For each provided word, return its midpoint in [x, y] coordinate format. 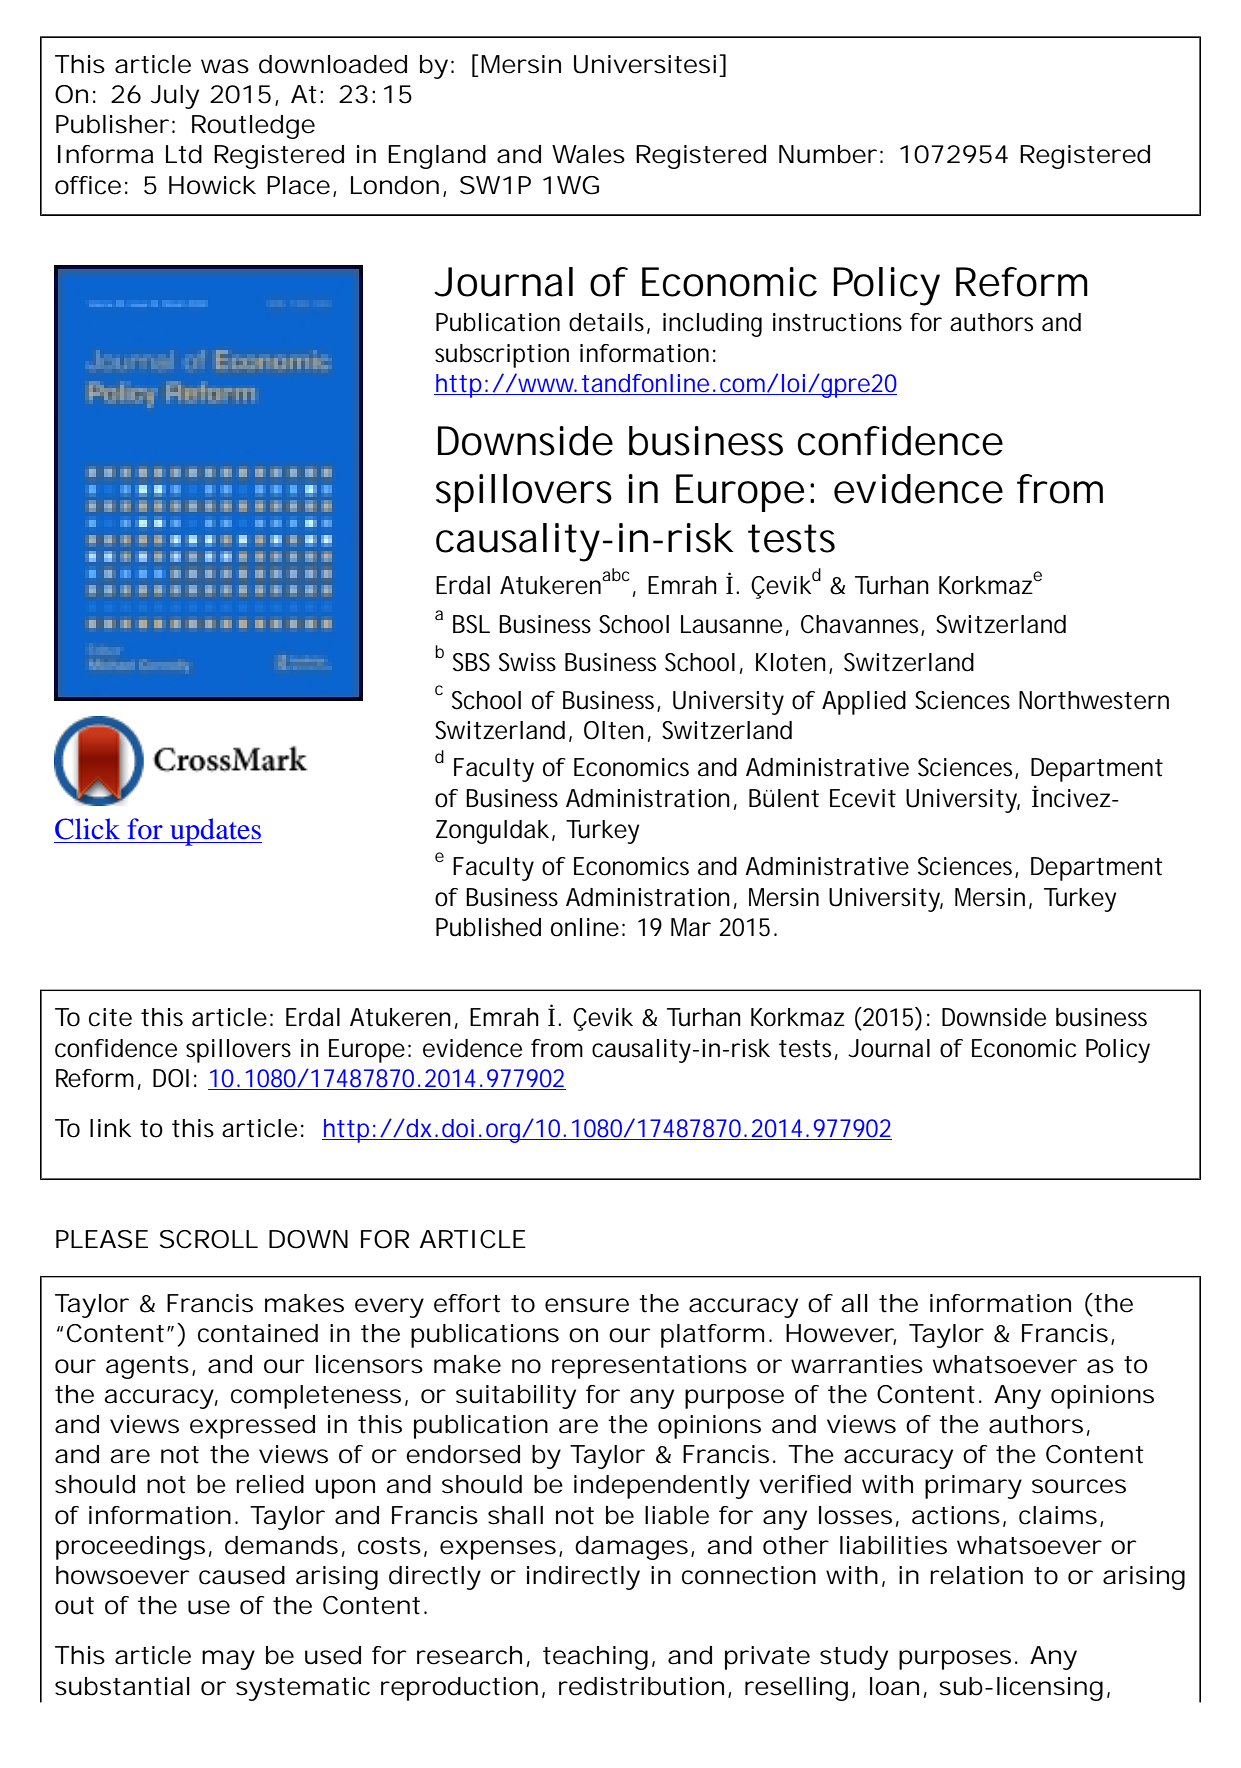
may [228, 1660]
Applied [864, 703]
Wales [588, 154]
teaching [595, 1658]
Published [488, 927]
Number [828, 154]
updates [215, 832]
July [175, 97]
